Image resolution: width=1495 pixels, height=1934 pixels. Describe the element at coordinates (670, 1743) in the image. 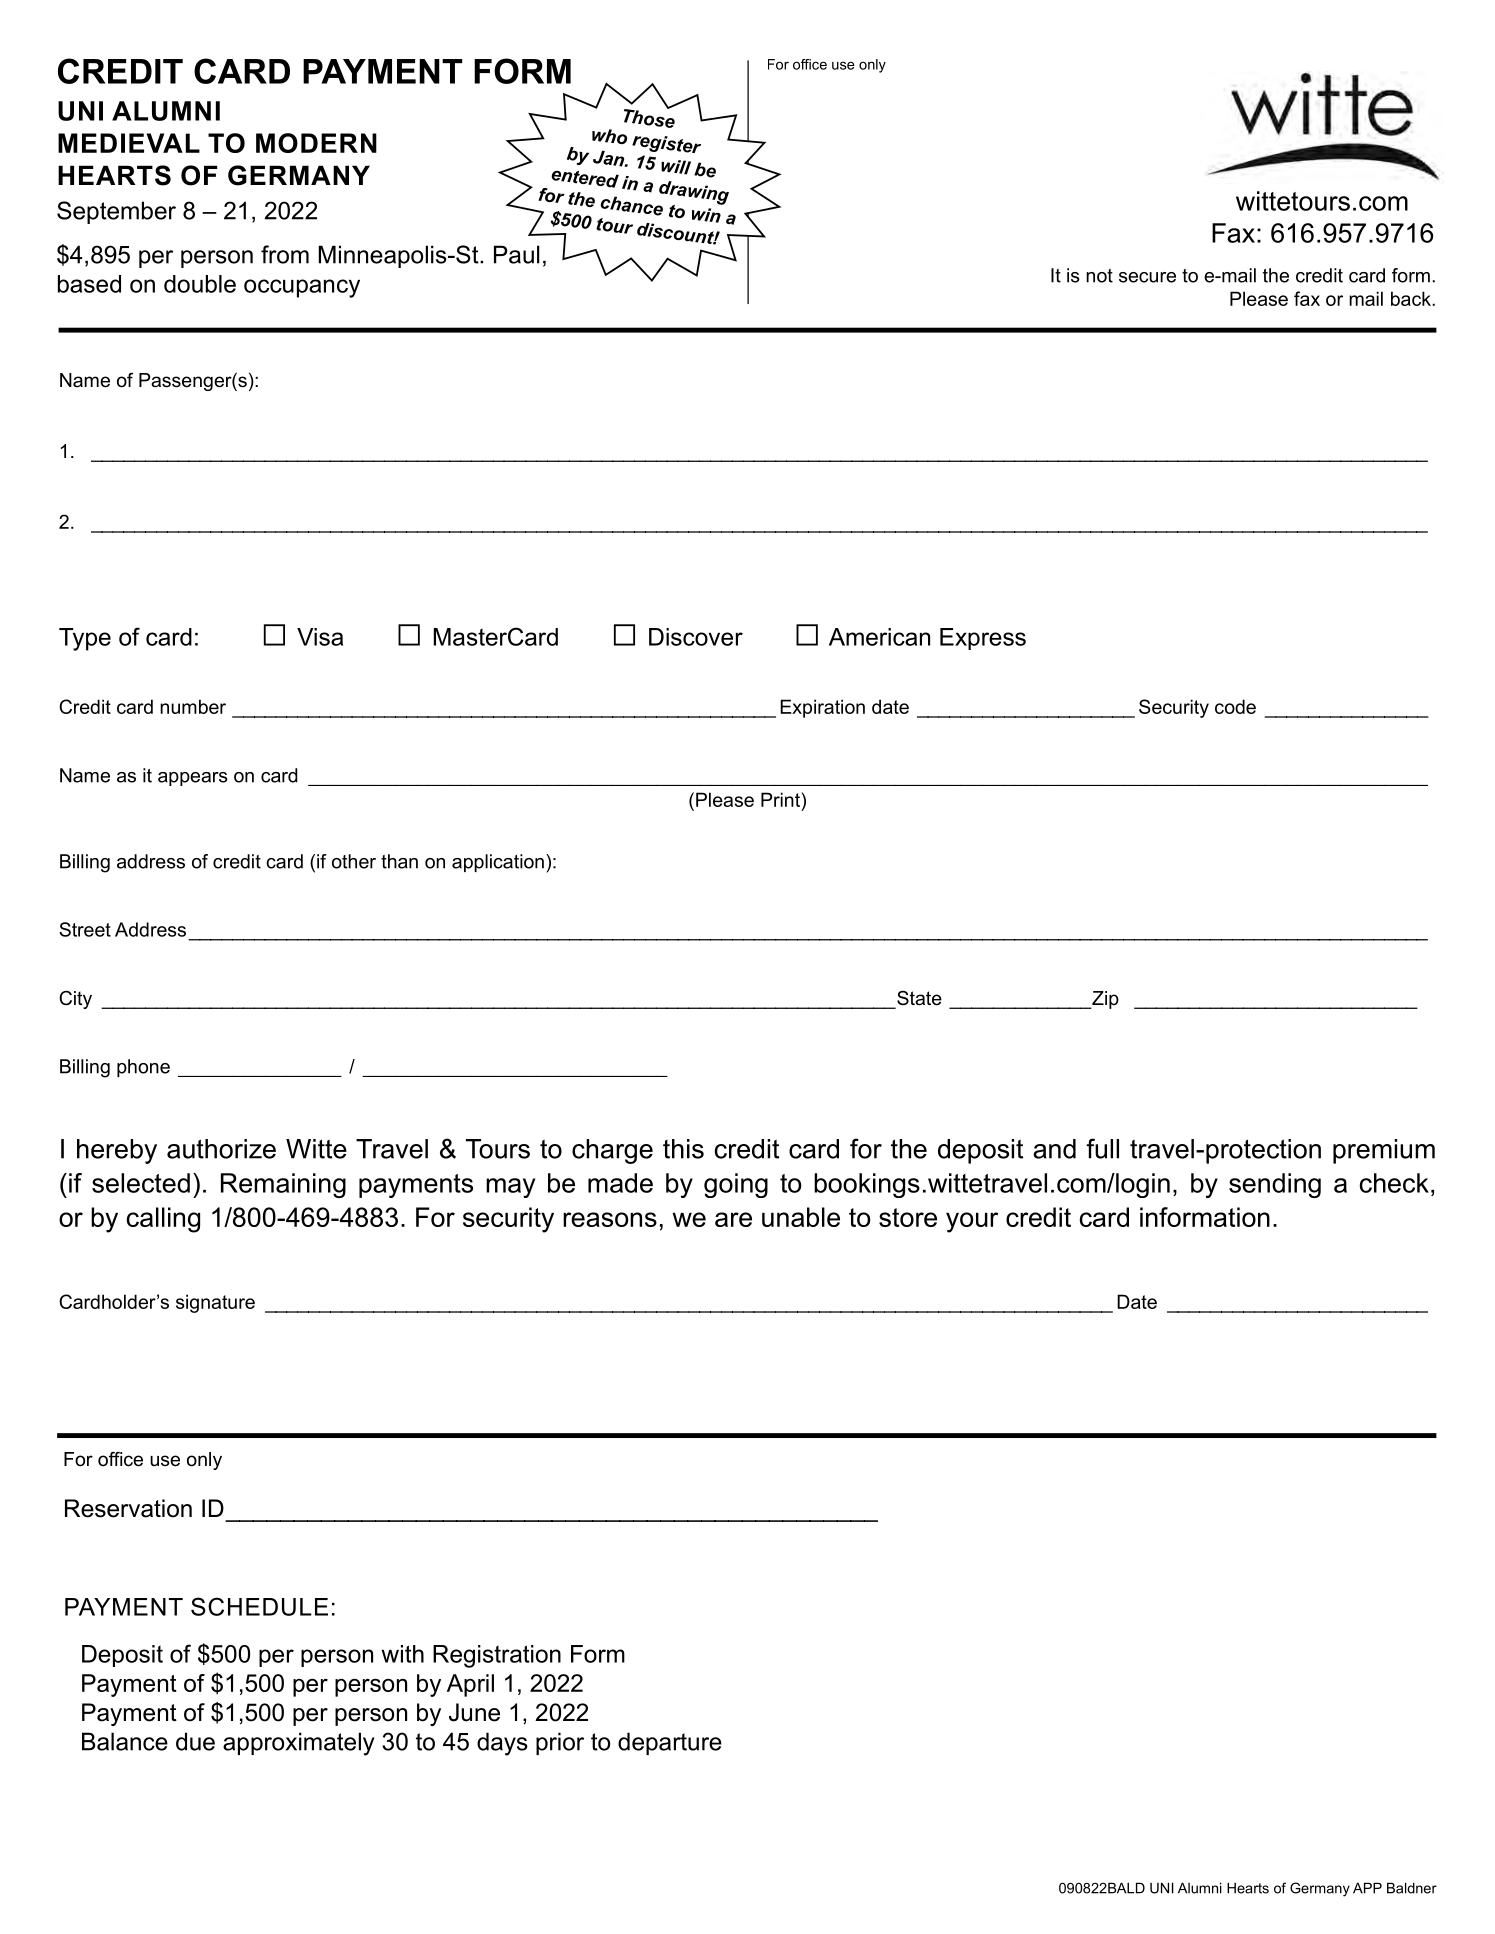

I see `departure` at that location.
